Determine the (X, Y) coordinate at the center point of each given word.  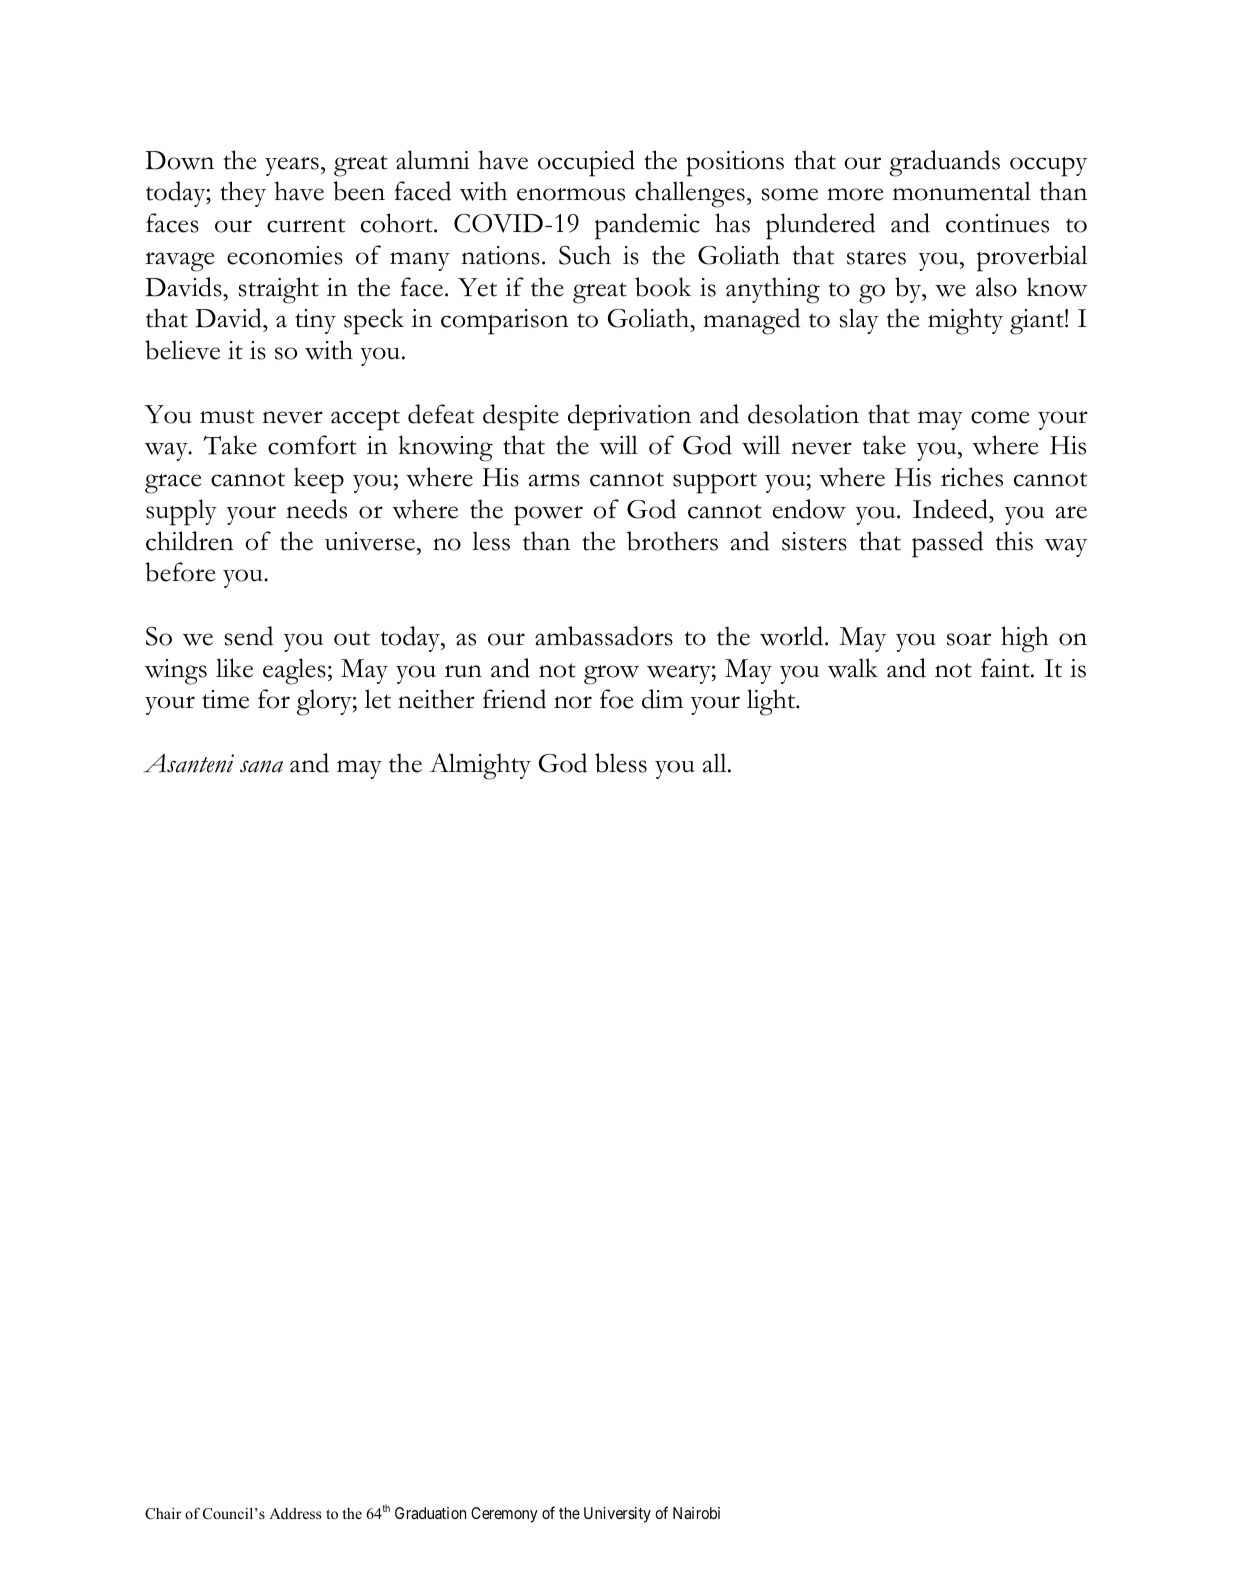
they (243, 194)
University (617, 1515)
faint (1006, 668)
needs (316, 509)
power (548, 516)
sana (261, 766)
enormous (571, 194)
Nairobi (696, 1513)
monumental (962, 191)
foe (617, 699)
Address (295, 1513)
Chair (163, 1514)
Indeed (951, 509)
